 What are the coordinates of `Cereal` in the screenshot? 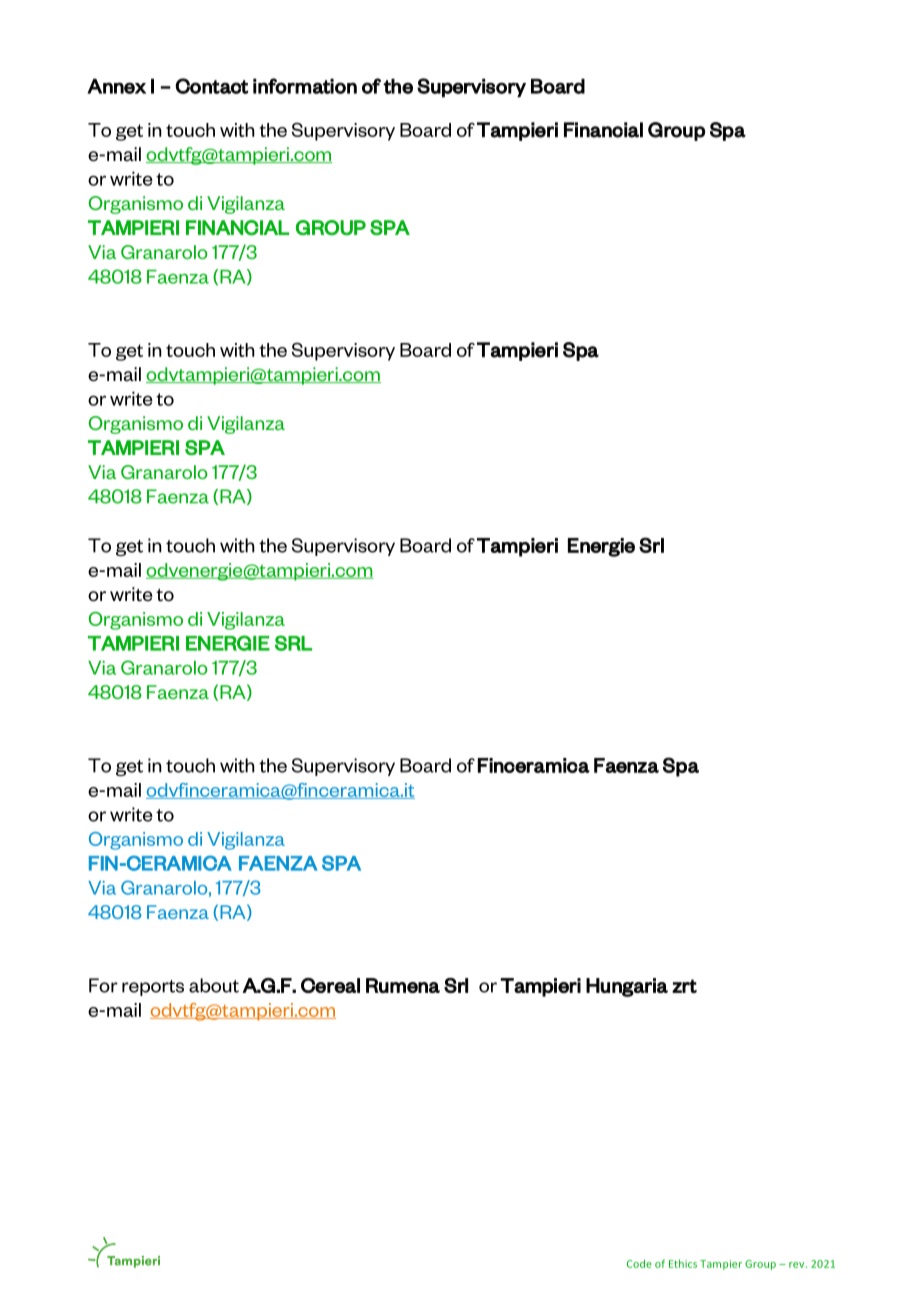 It's located at (330, 985).
